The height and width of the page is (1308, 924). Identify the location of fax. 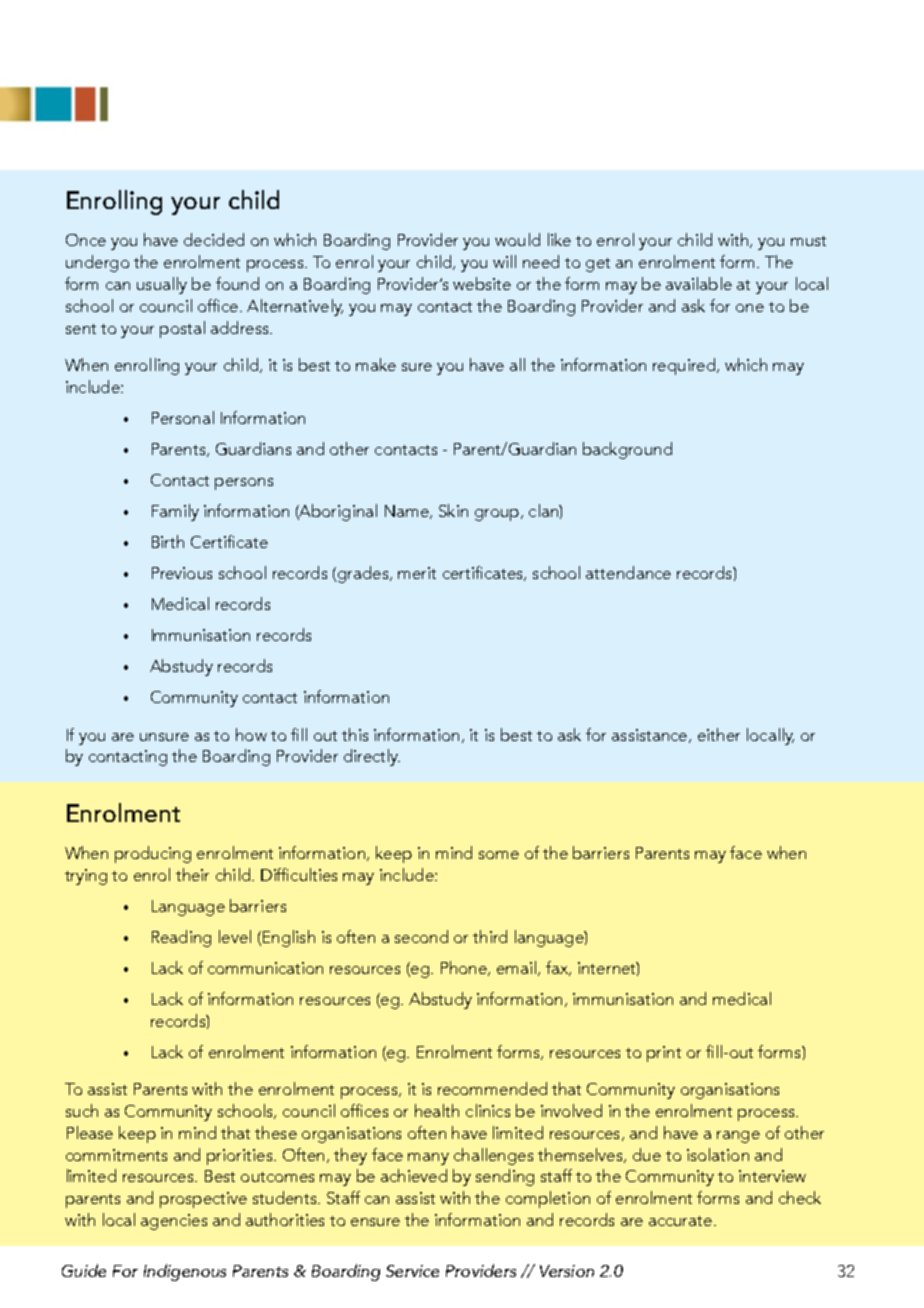
(558, 968).
